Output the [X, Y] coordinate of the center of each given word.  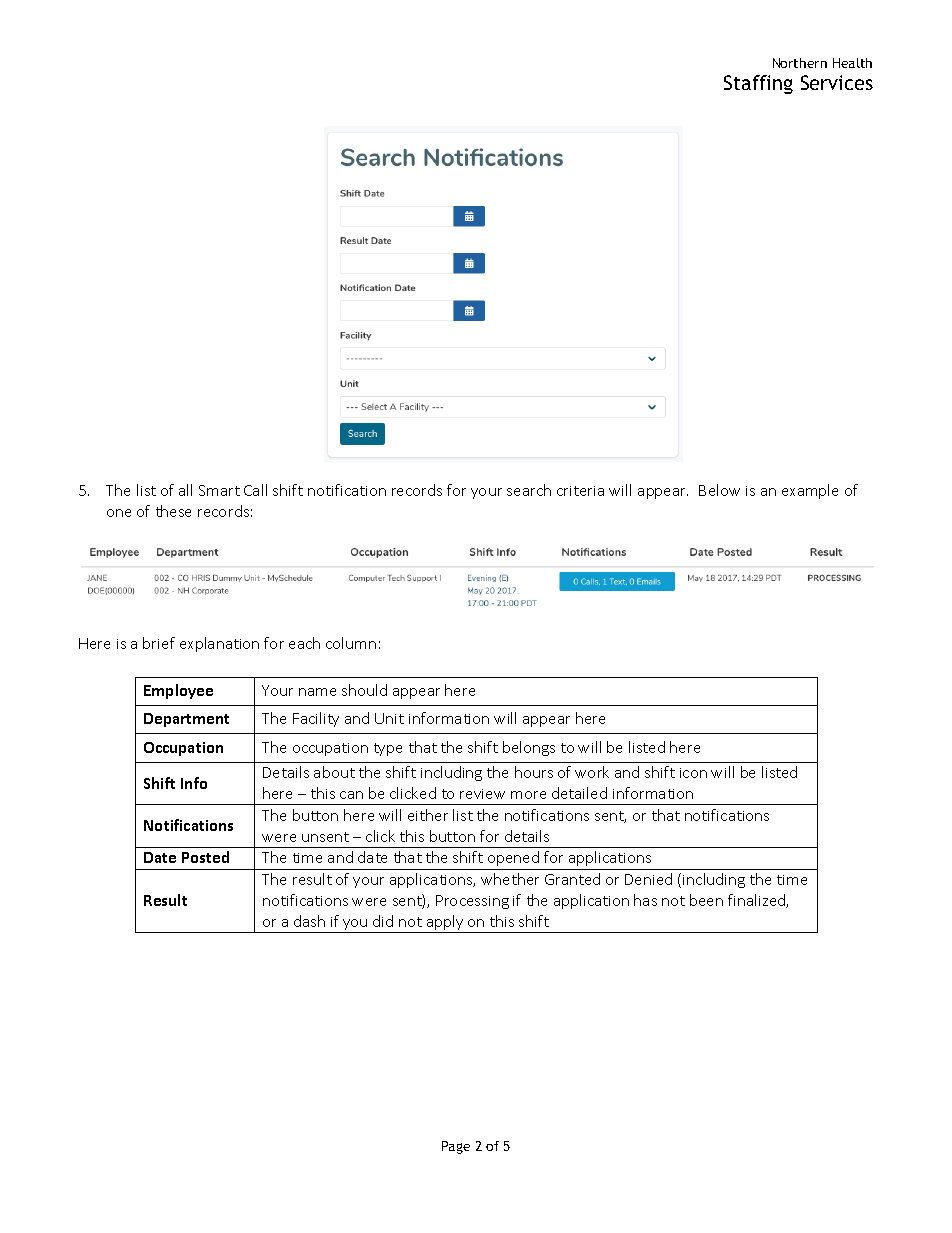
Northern [800, 63]
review [482, 794]
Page [456, 1147]
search [529, 490]
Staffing [758, 84]
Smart [219, 490]
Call [255, 490]
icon [693, 773]
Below [719, 490]
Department [186, 720]
